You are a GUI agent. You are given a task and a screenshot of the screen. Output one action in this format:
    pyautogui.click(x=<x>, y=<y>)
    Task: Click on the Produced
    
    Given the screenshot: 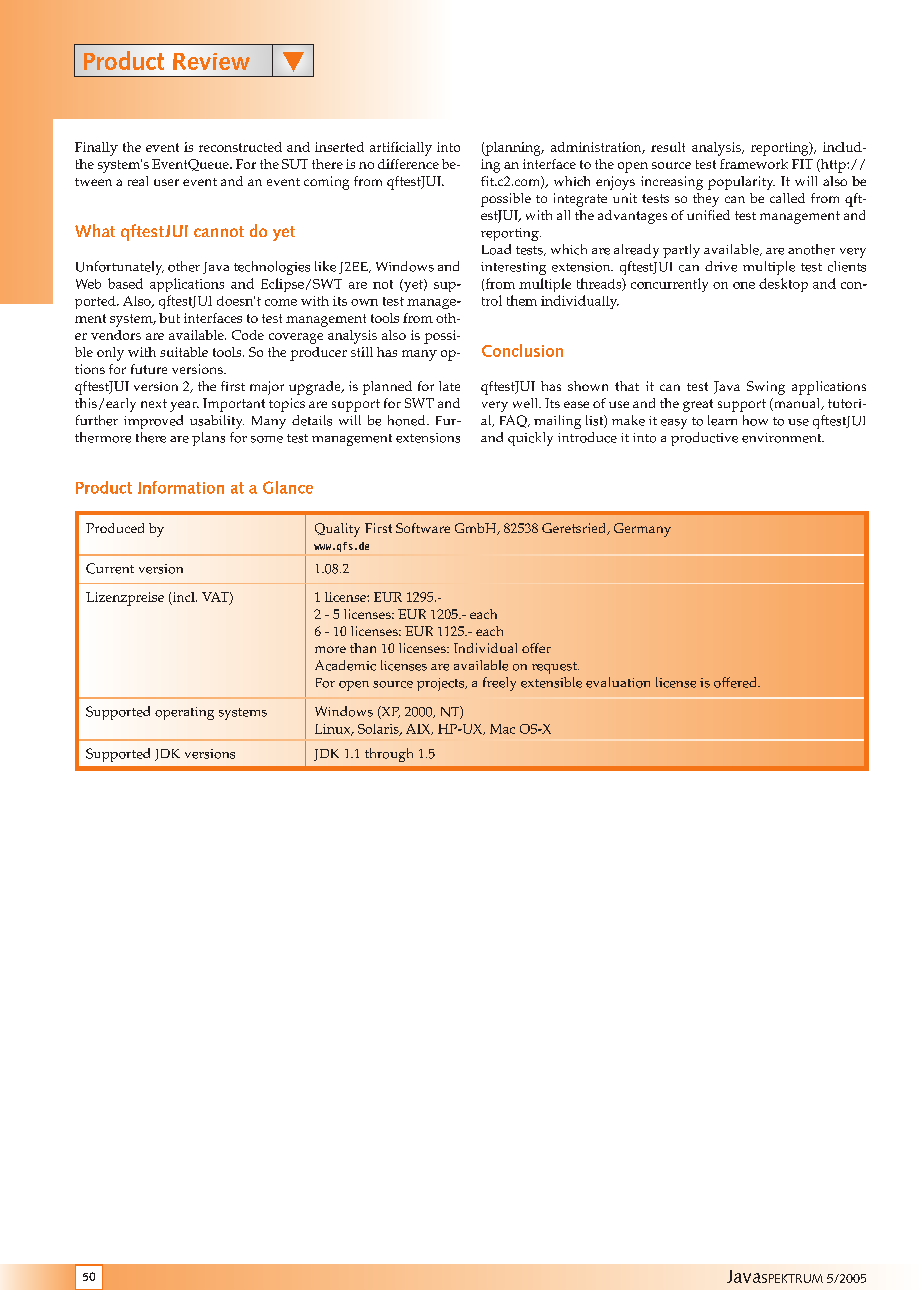 What is the action you would take?
    pyautogui.click(x=115, y=528)
